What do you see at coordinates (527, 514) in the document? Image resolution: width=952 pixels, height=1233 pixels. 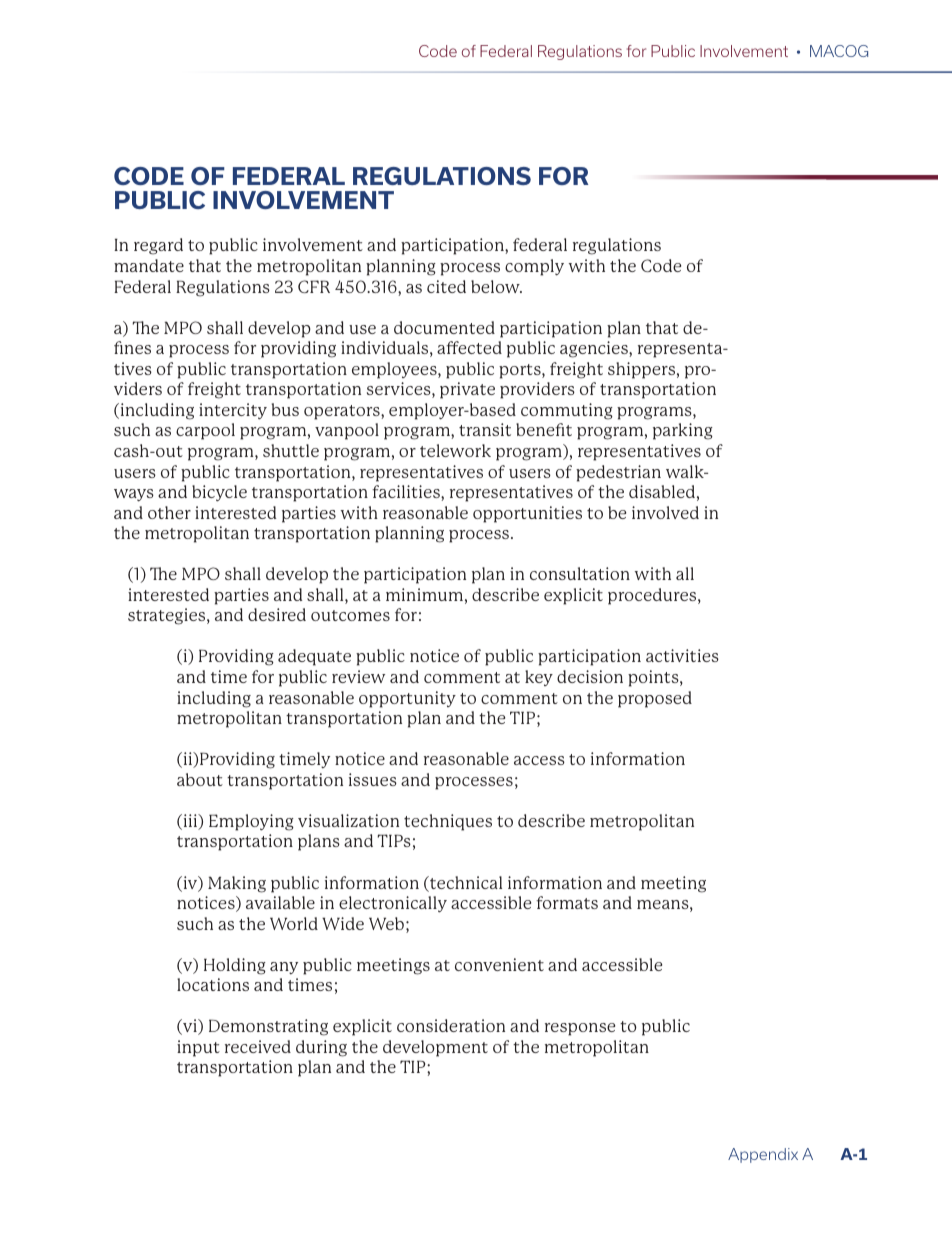 I see `opportunities` at bounding box center [527, 514].
